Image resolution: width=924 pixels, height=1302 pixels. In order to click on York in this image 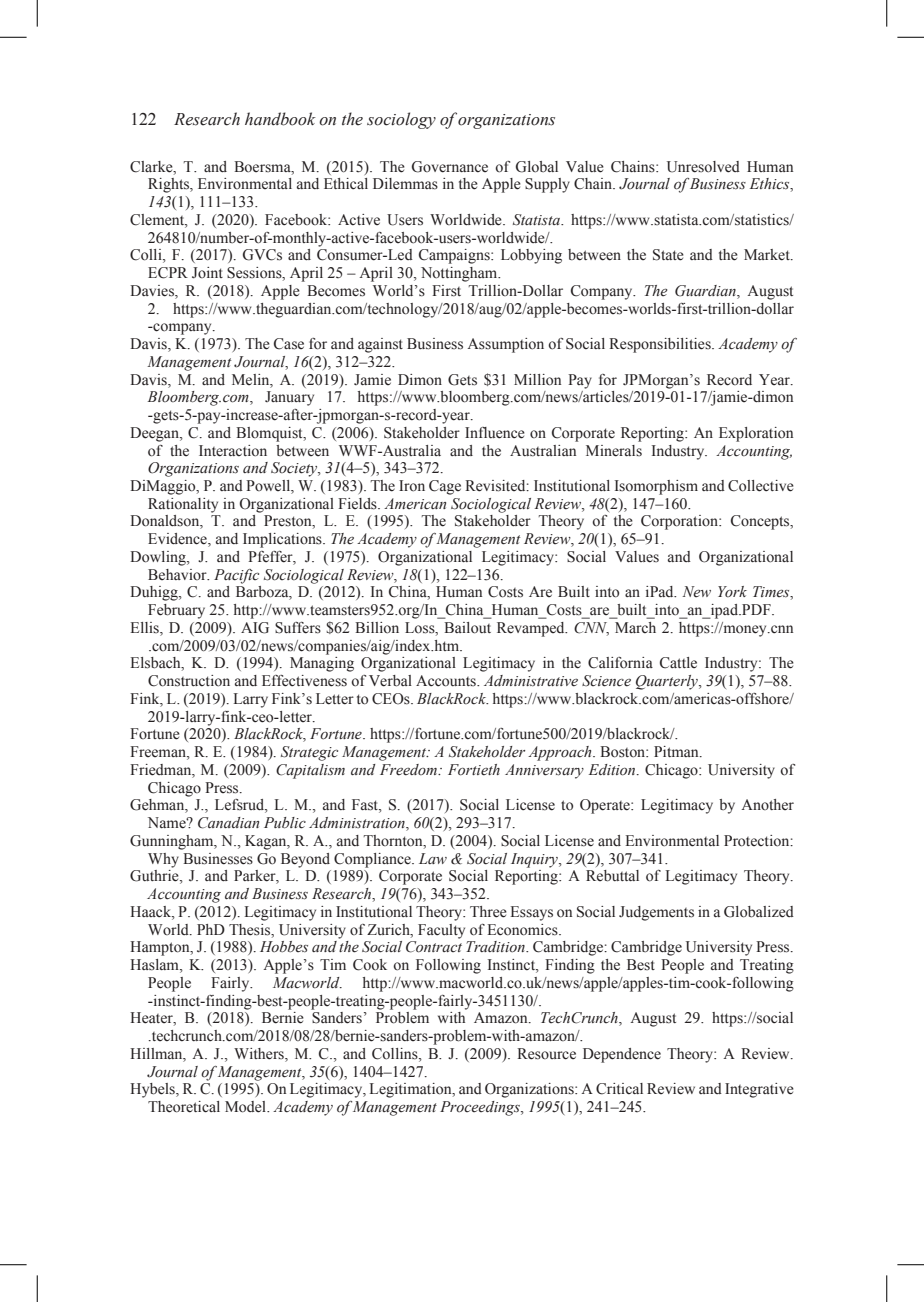, I will do `click(732, 591)`.
